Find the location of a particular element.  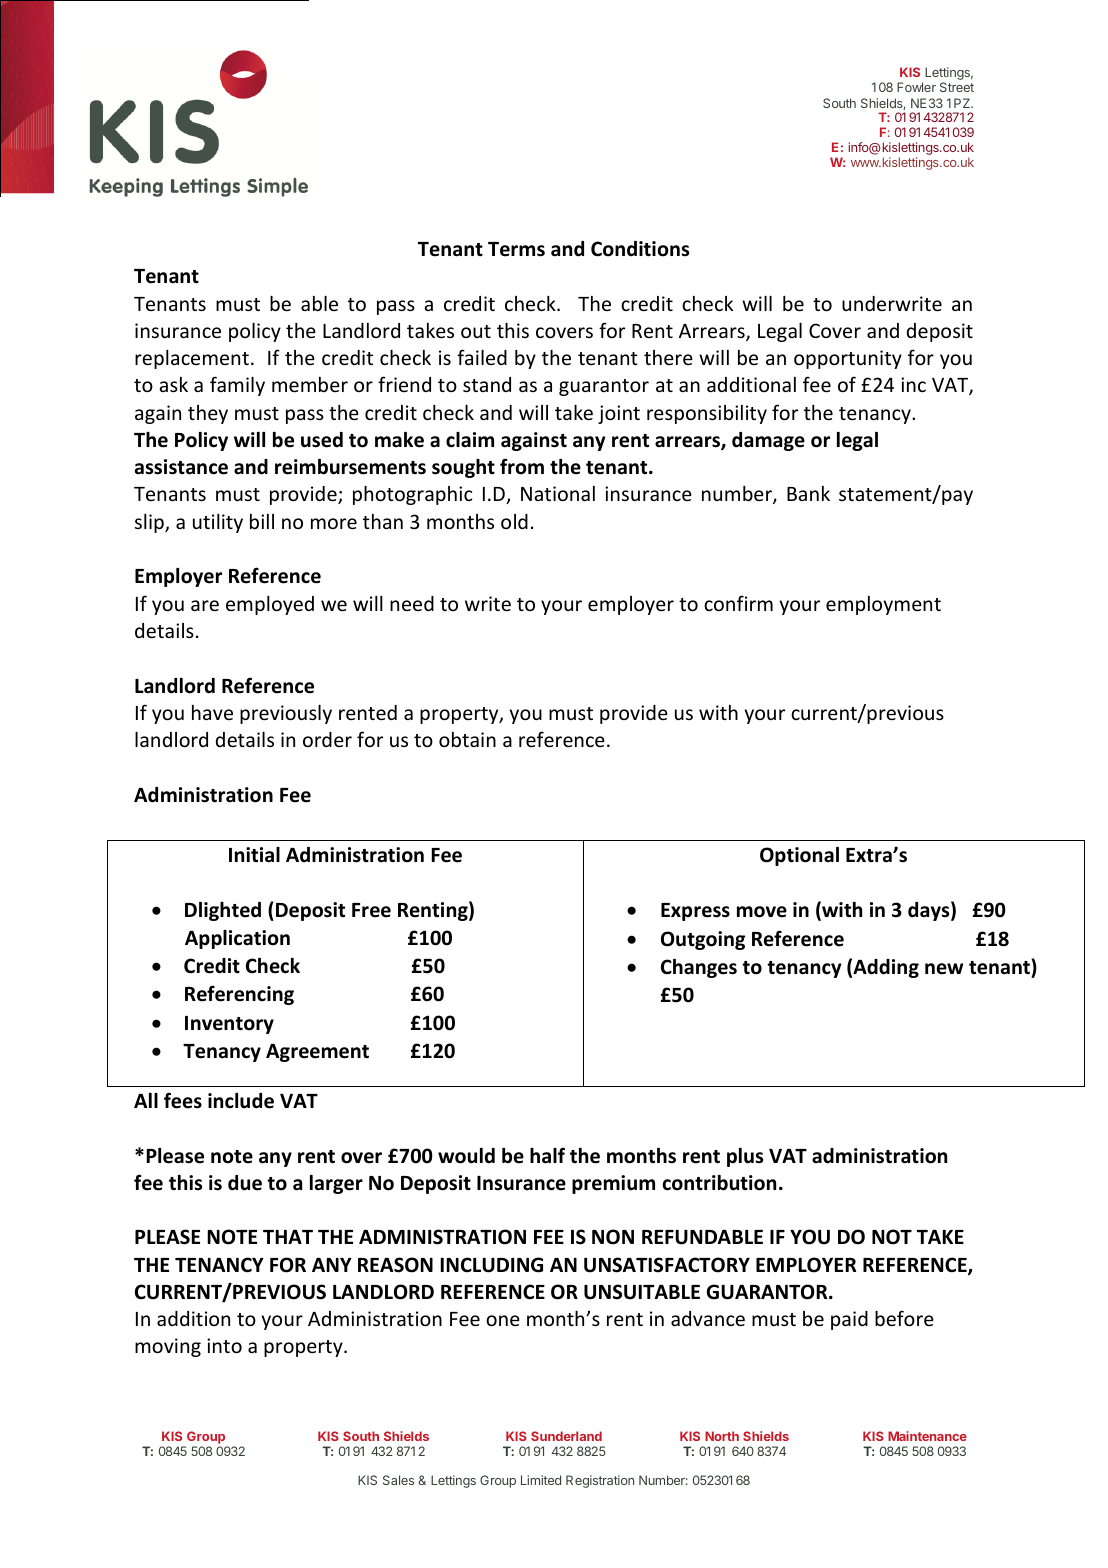

obtain is located at coordinates (467, 739).
